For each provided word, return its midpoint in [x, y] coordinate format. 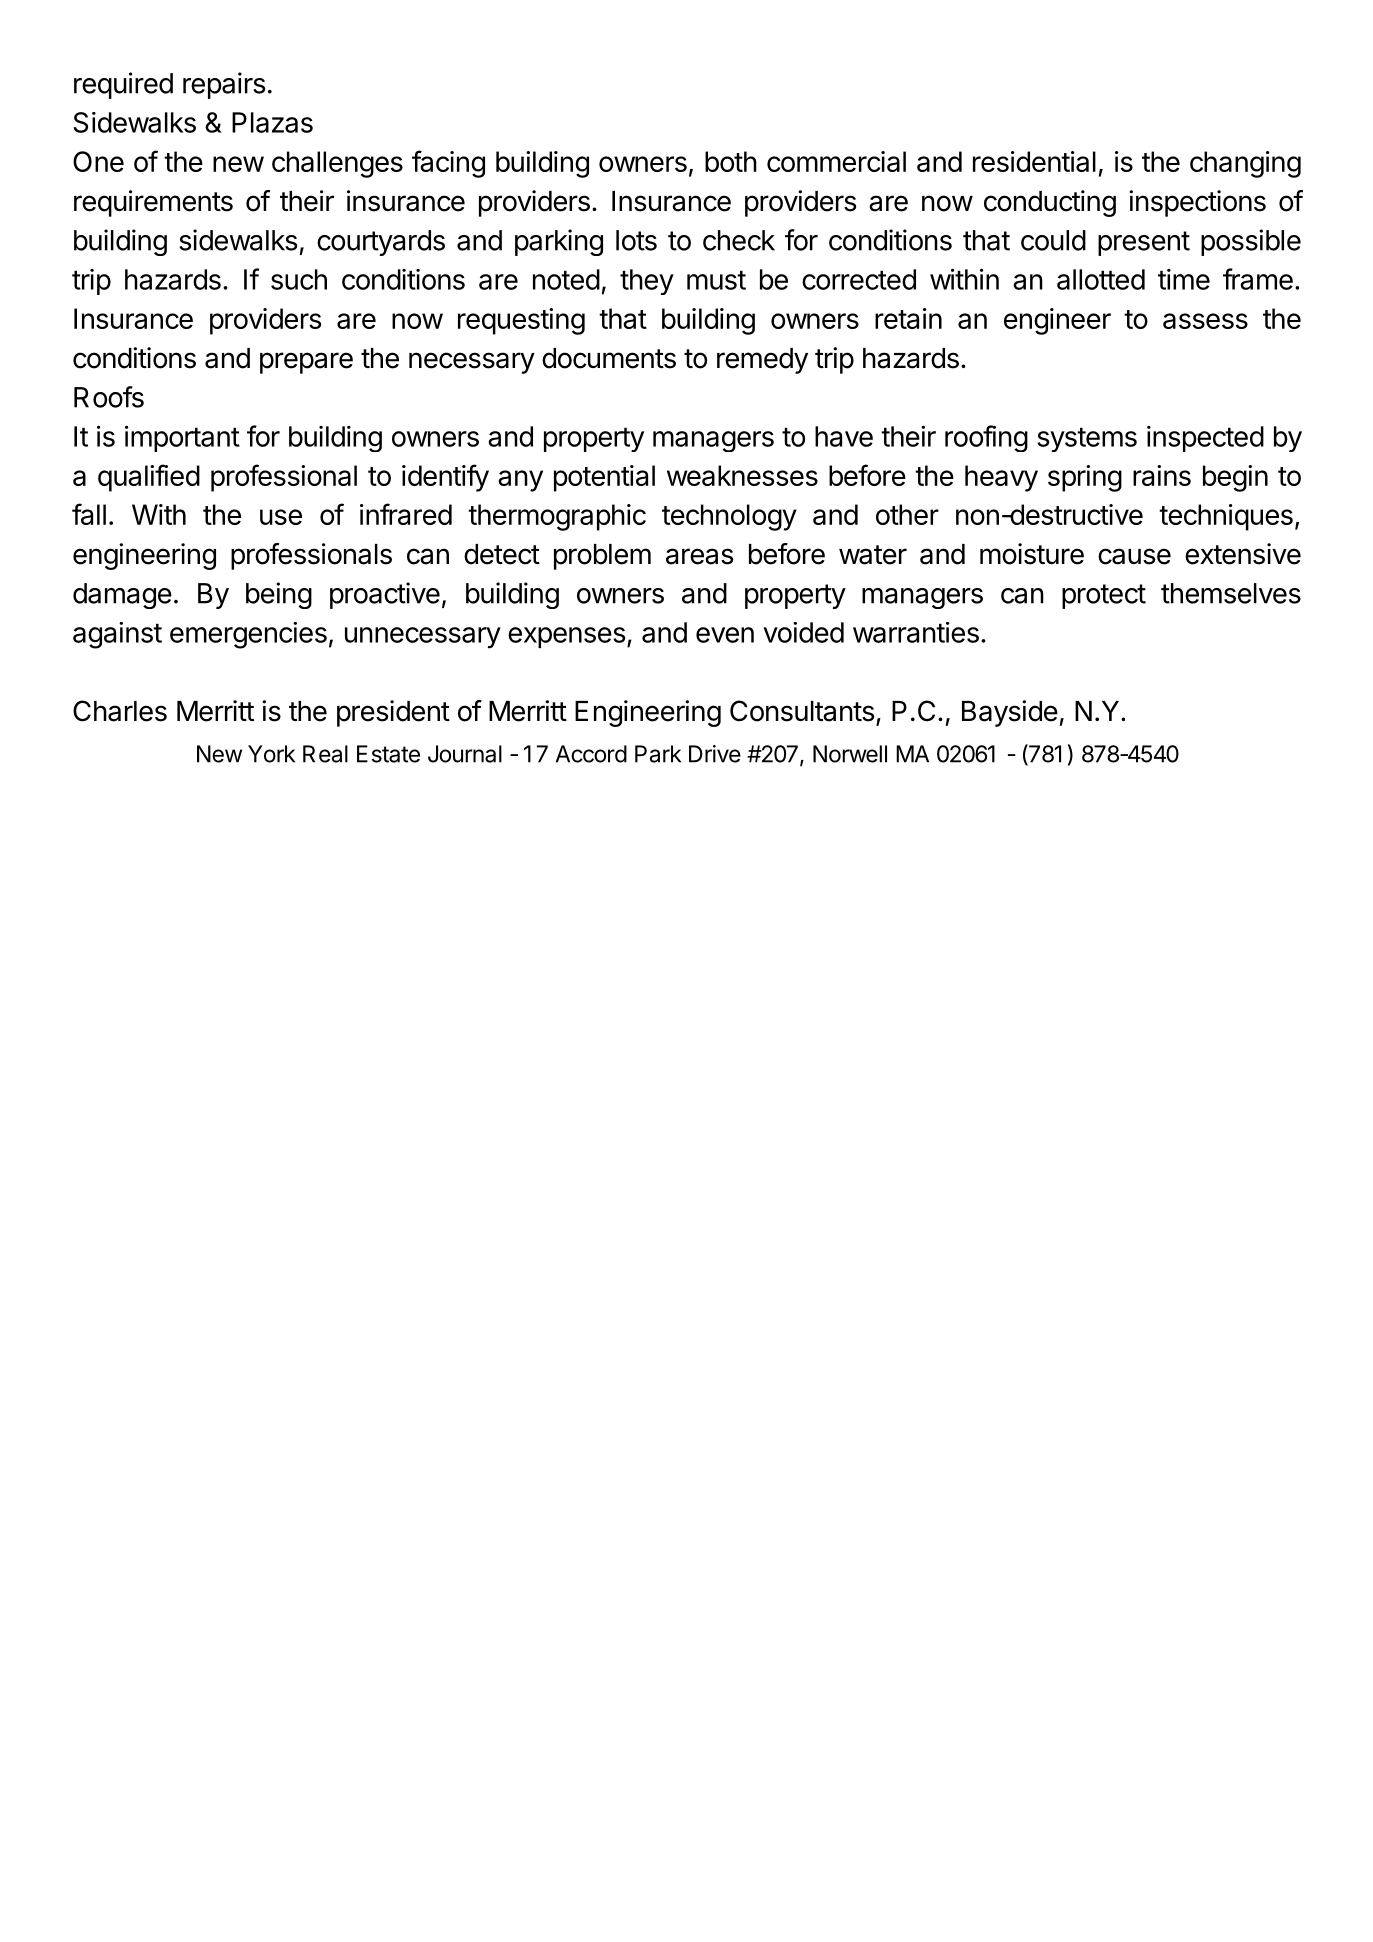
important [182, 438]
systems [1087, 439]
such [299, 279]
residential [1034, 161]
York [271, 754]
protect [1104, 596]
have [844, 436]
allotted [1101, 279]
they [647, 282]
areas [699, 556]
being [279, 595]
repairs [224, 85]
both [731, 161]
